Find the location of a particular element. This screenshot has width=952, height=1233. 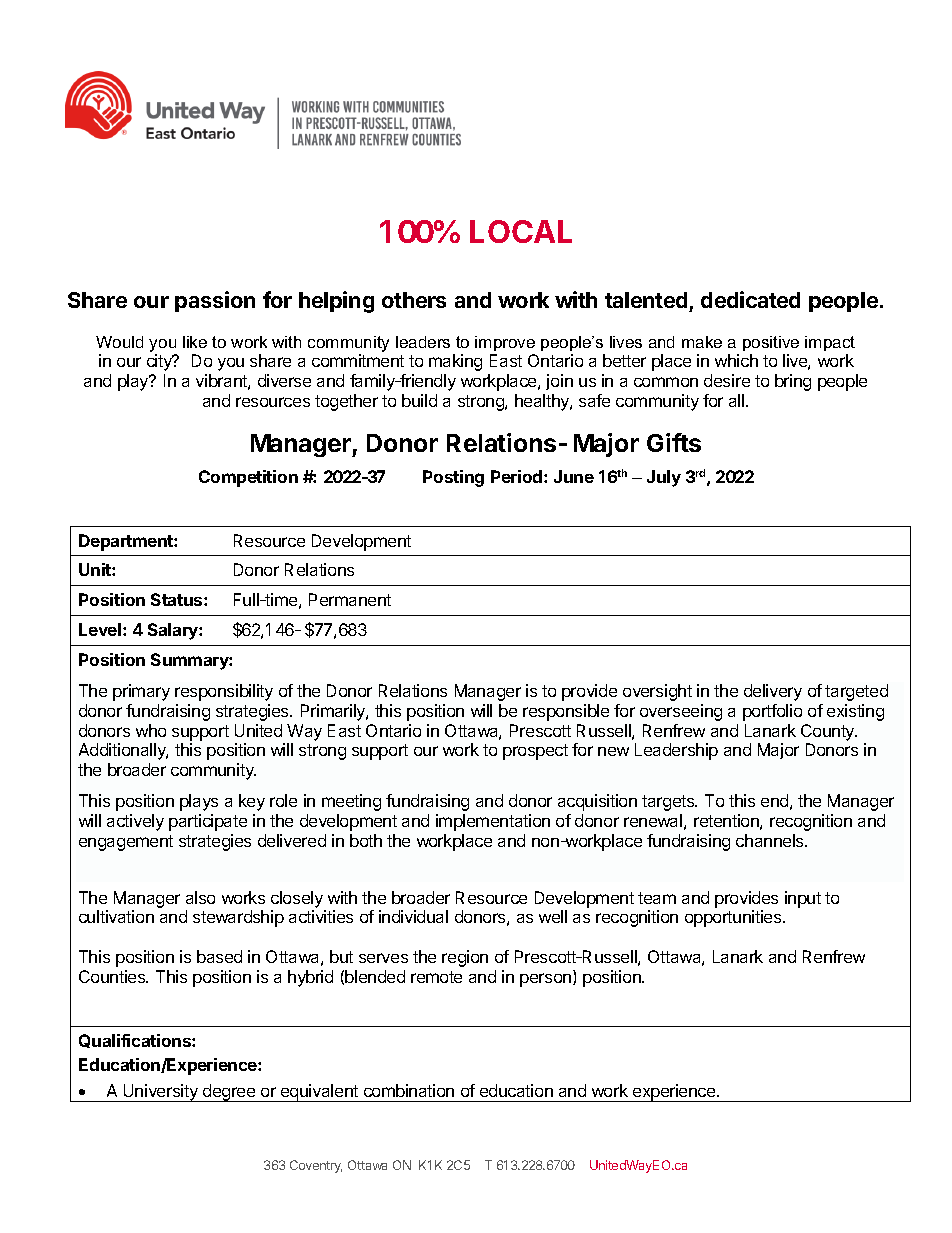

combination is located at coordinates (409, 1090).
